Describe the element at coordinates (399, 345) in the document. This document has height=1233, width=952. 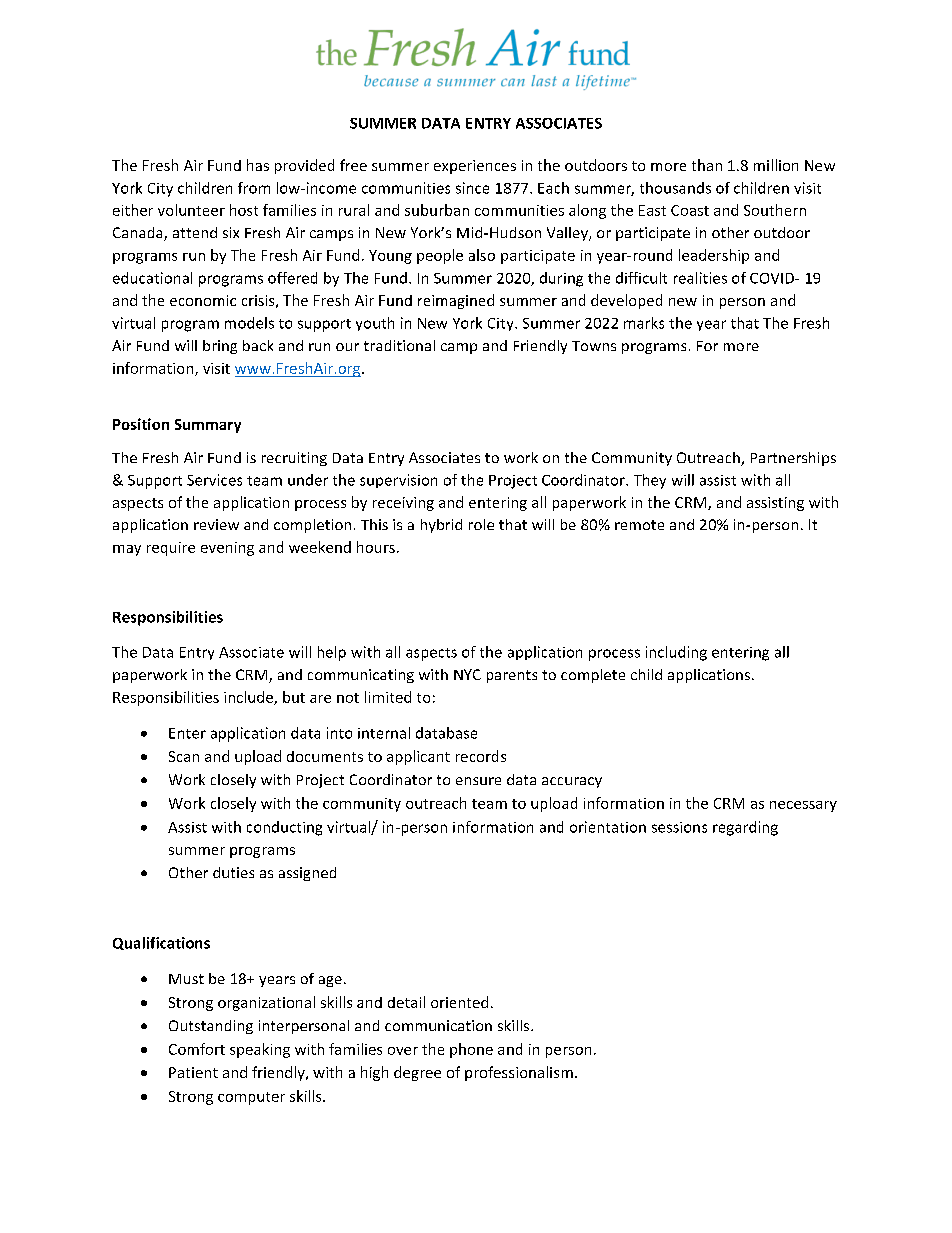
I see `traditional` at that location.
